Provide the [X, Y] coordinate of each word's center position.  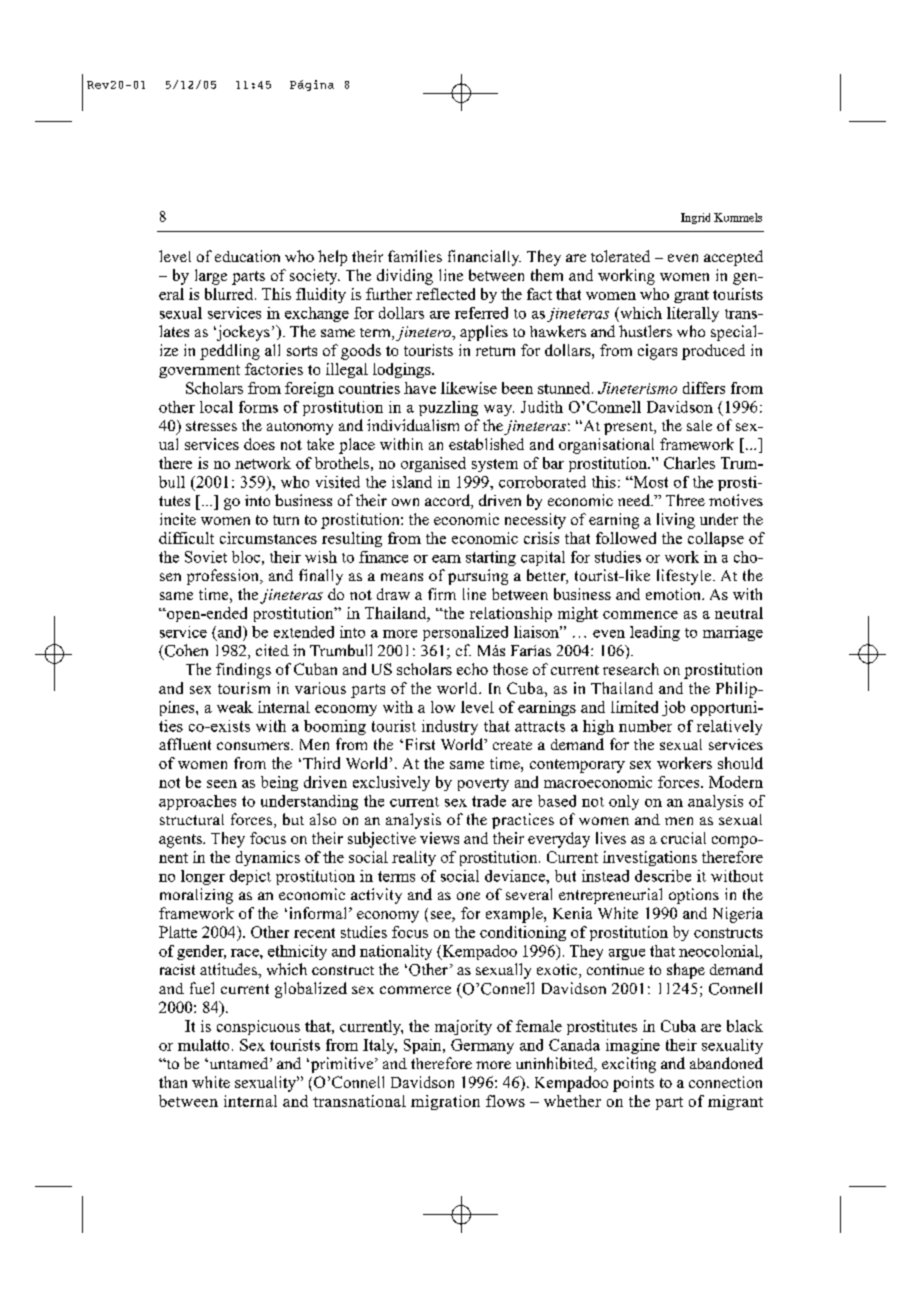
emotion [674, 594]
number [645, 726]
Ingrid [695, 218]
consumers [254, 746]
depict [250, 877]
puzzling [448, 408]
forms [258, 407]
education [247, 256]
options [694, 896]
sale [699, 425]
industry [450, 727]
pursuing [478, 577]
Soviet [206, 557]
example [515, 915]
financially [484, 258]
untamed [239, 1063]
